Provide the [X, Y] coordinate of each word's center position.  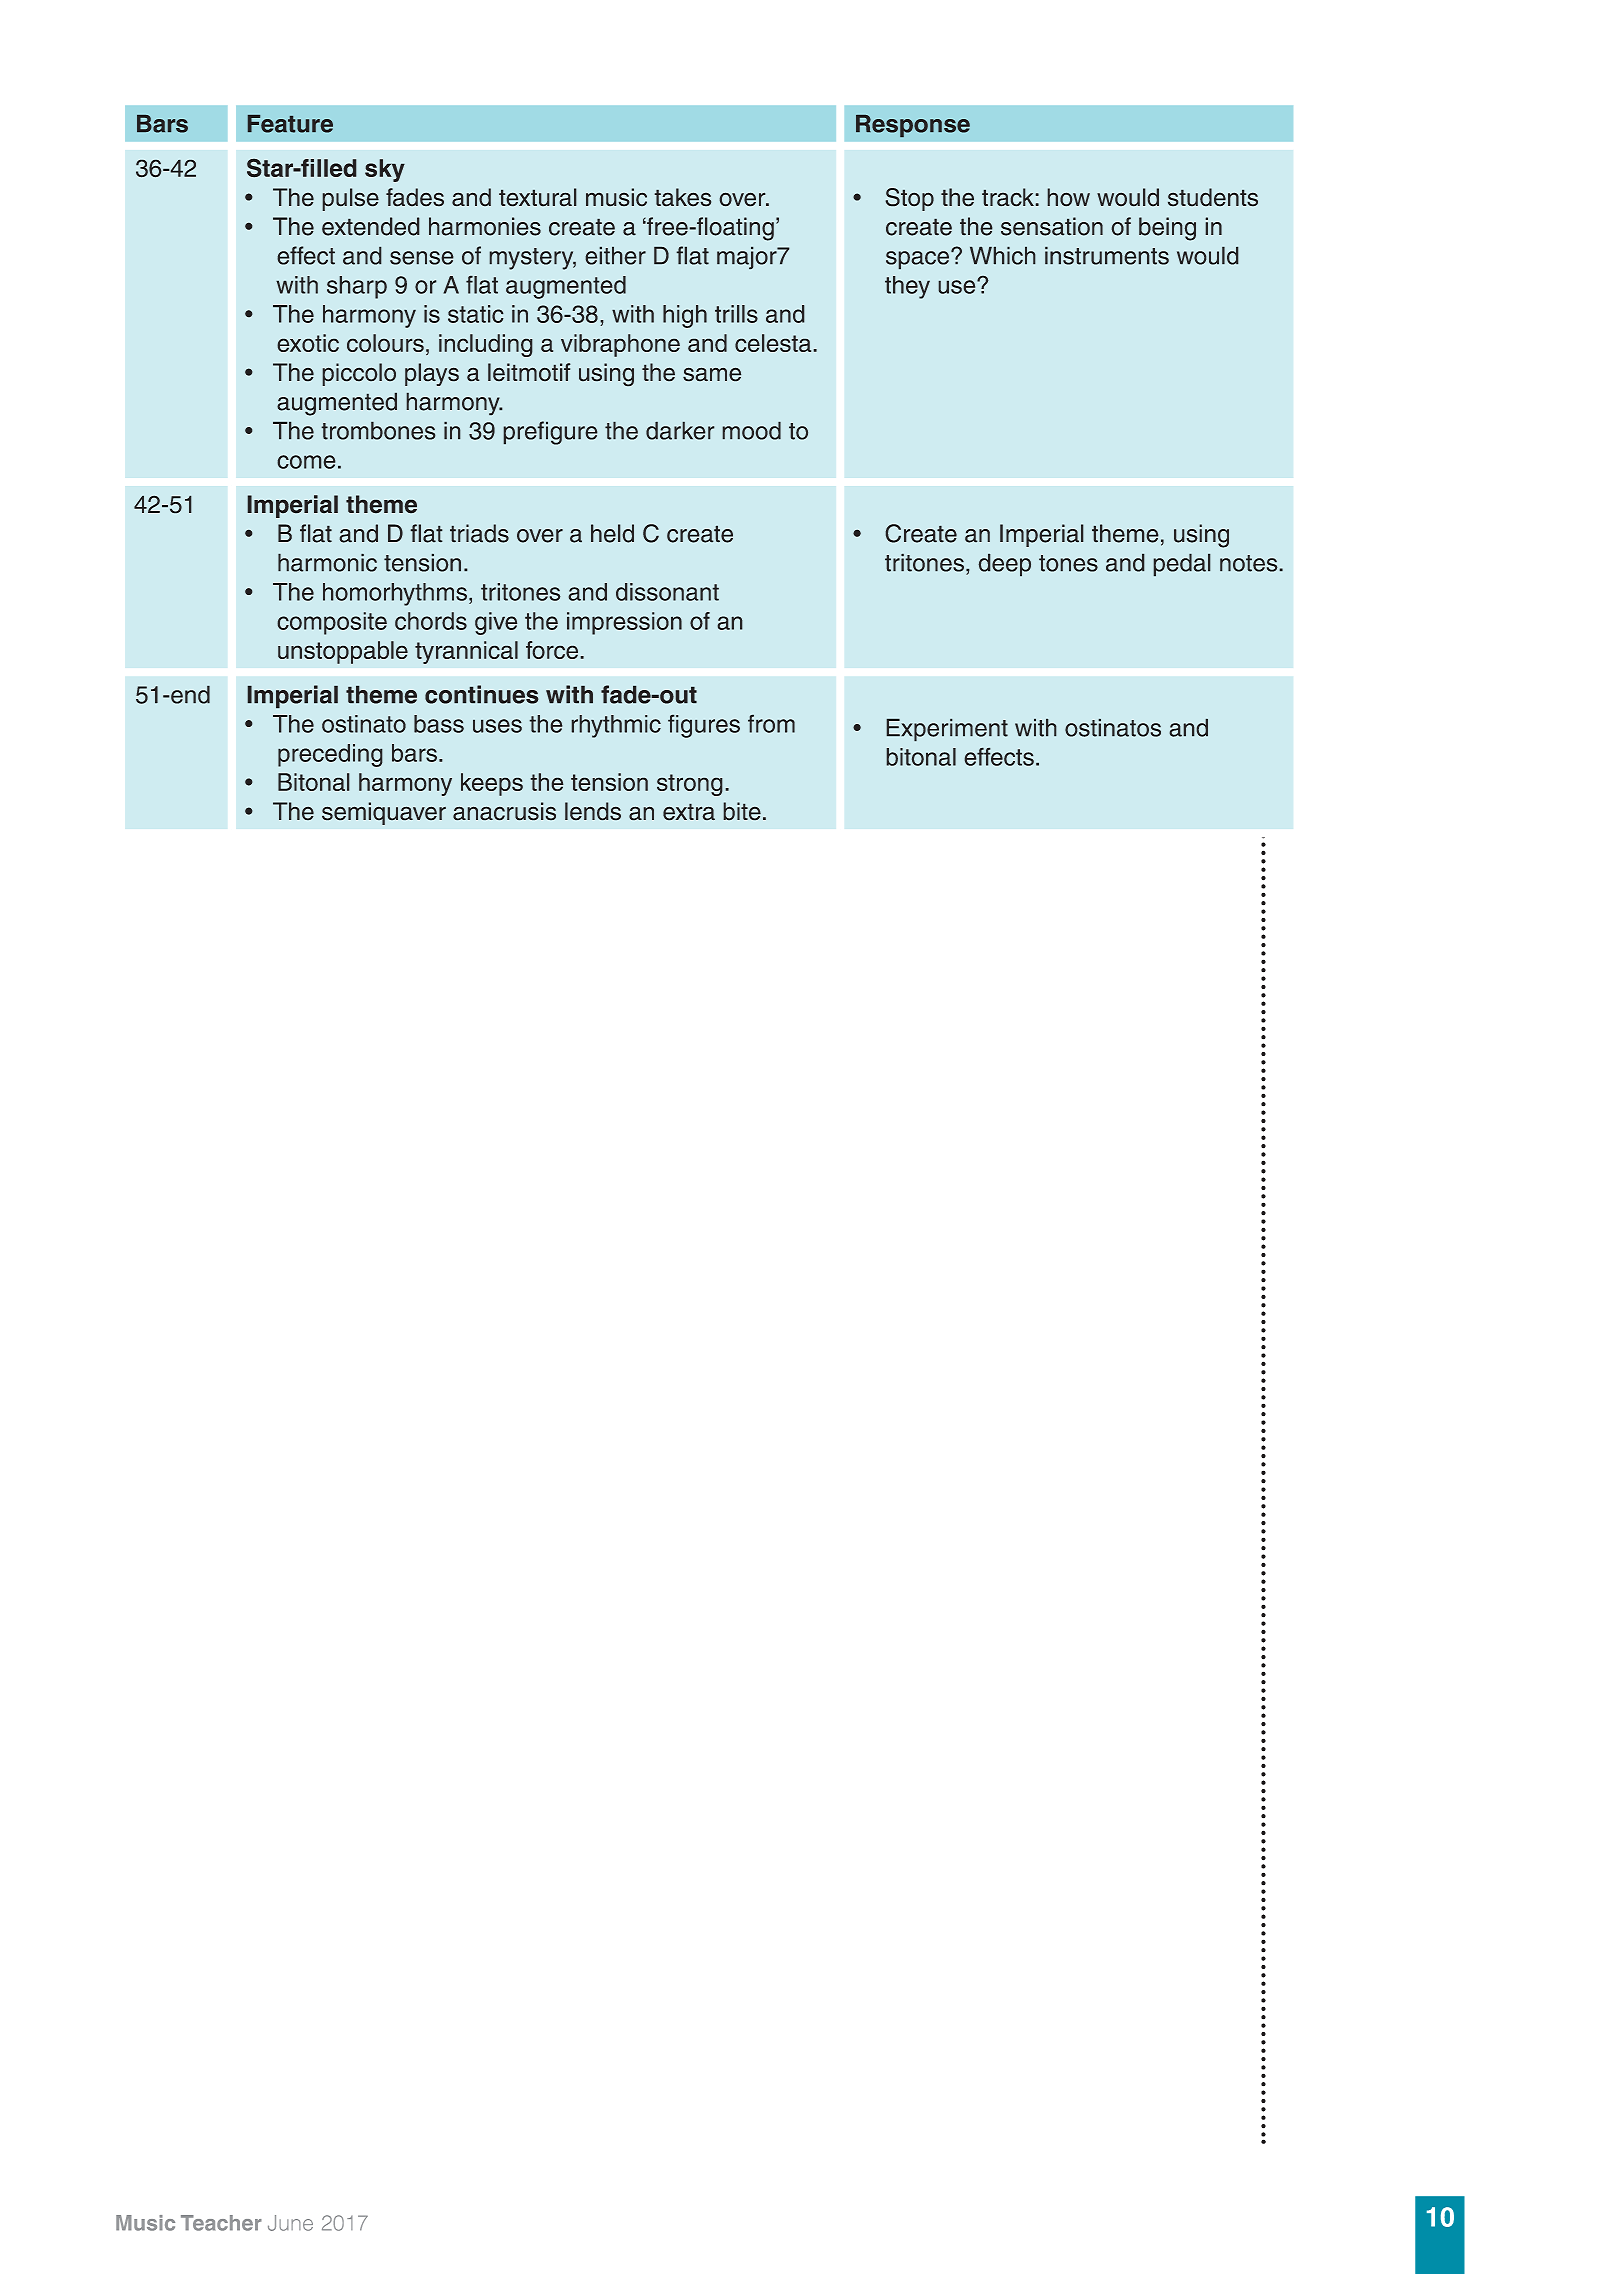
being [1167, 229]
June [290, 2223]
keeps [492, 784]
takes [682, 197]
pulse [350, 199]
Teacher [221, 2223]
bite [742, 811]
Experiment [947, 730]
